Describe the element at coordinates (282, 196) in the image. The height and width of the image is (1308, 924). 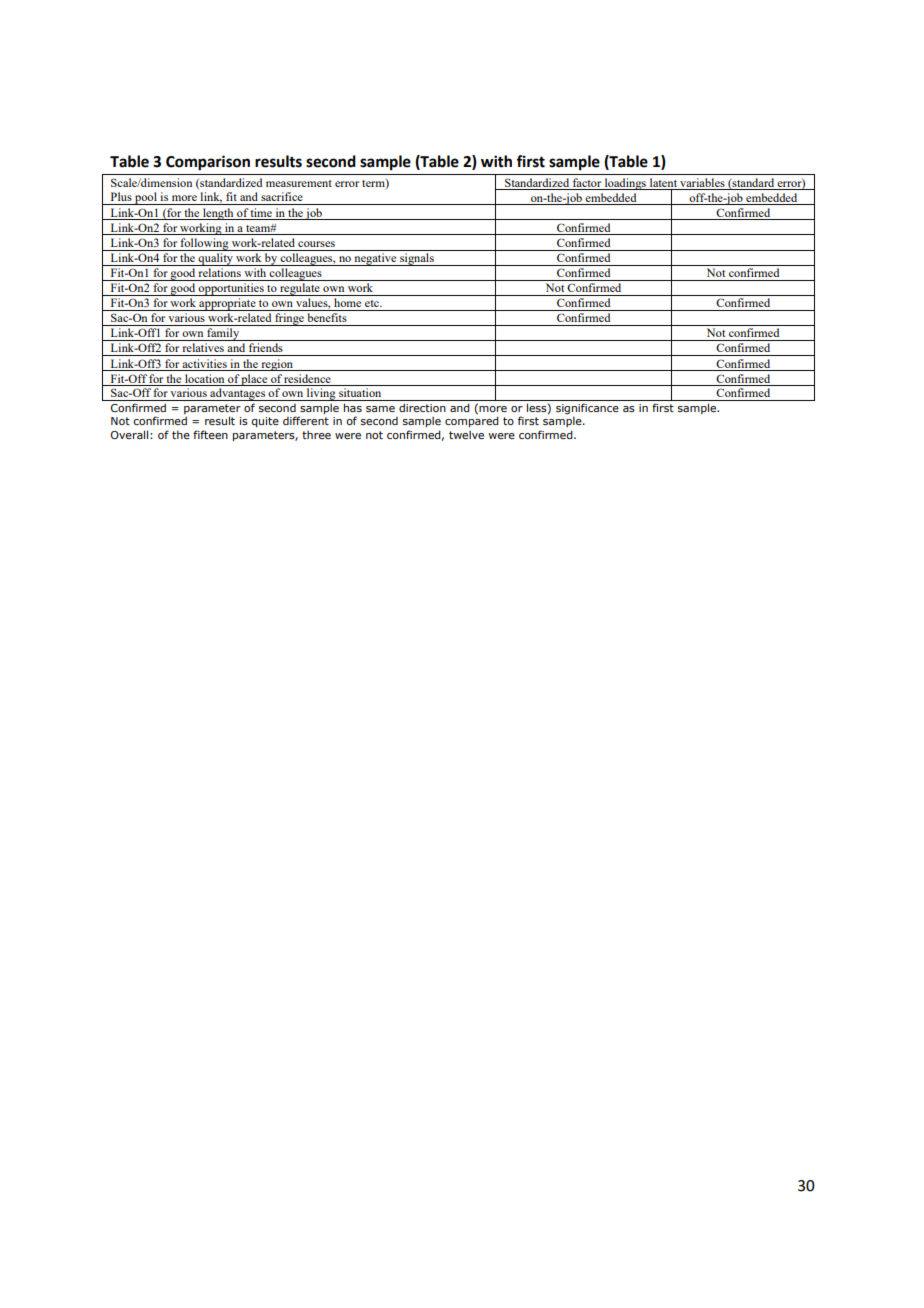
I see `sacrifice` at that location.
